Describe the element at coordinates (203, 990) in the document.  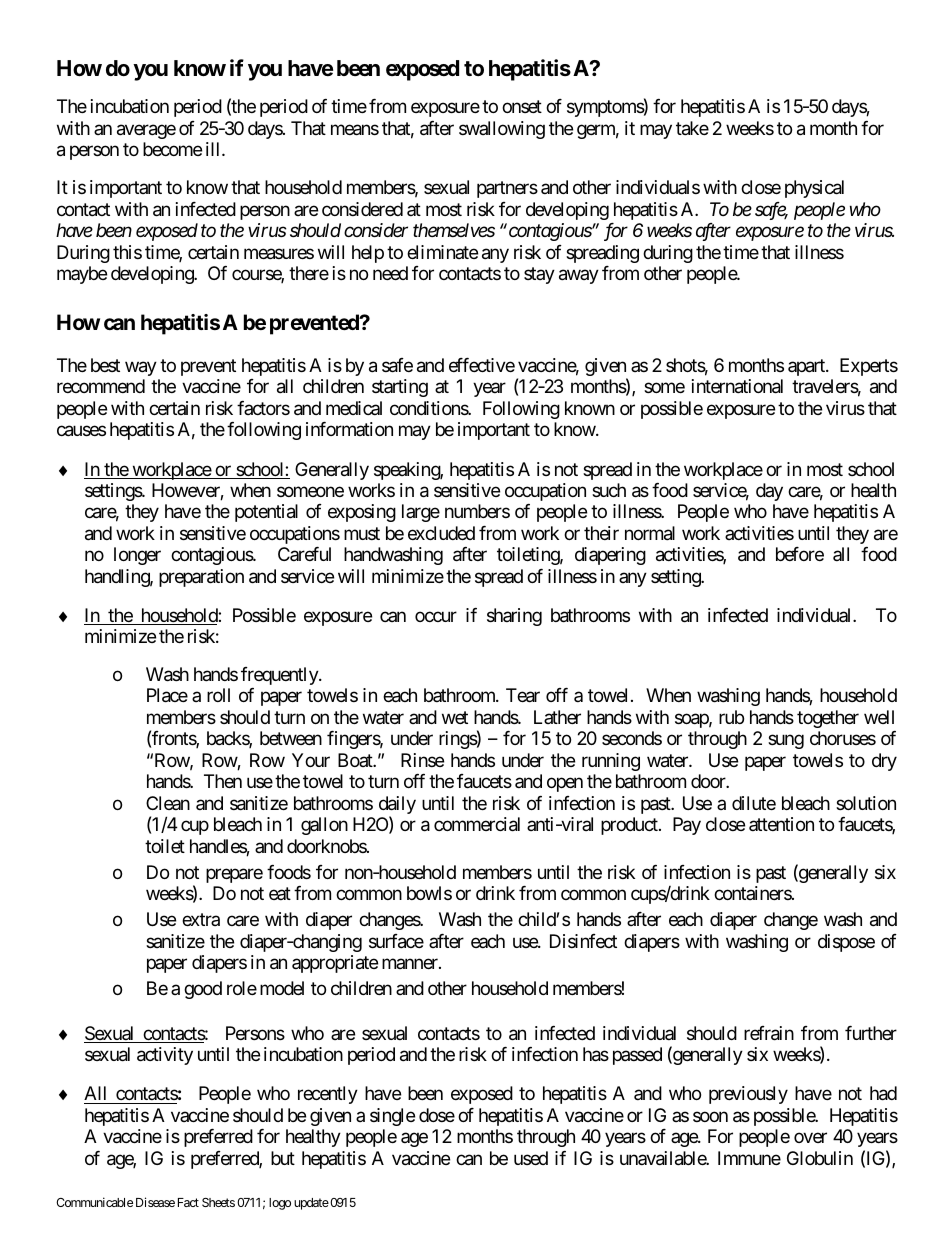
I see `good` at that location.
